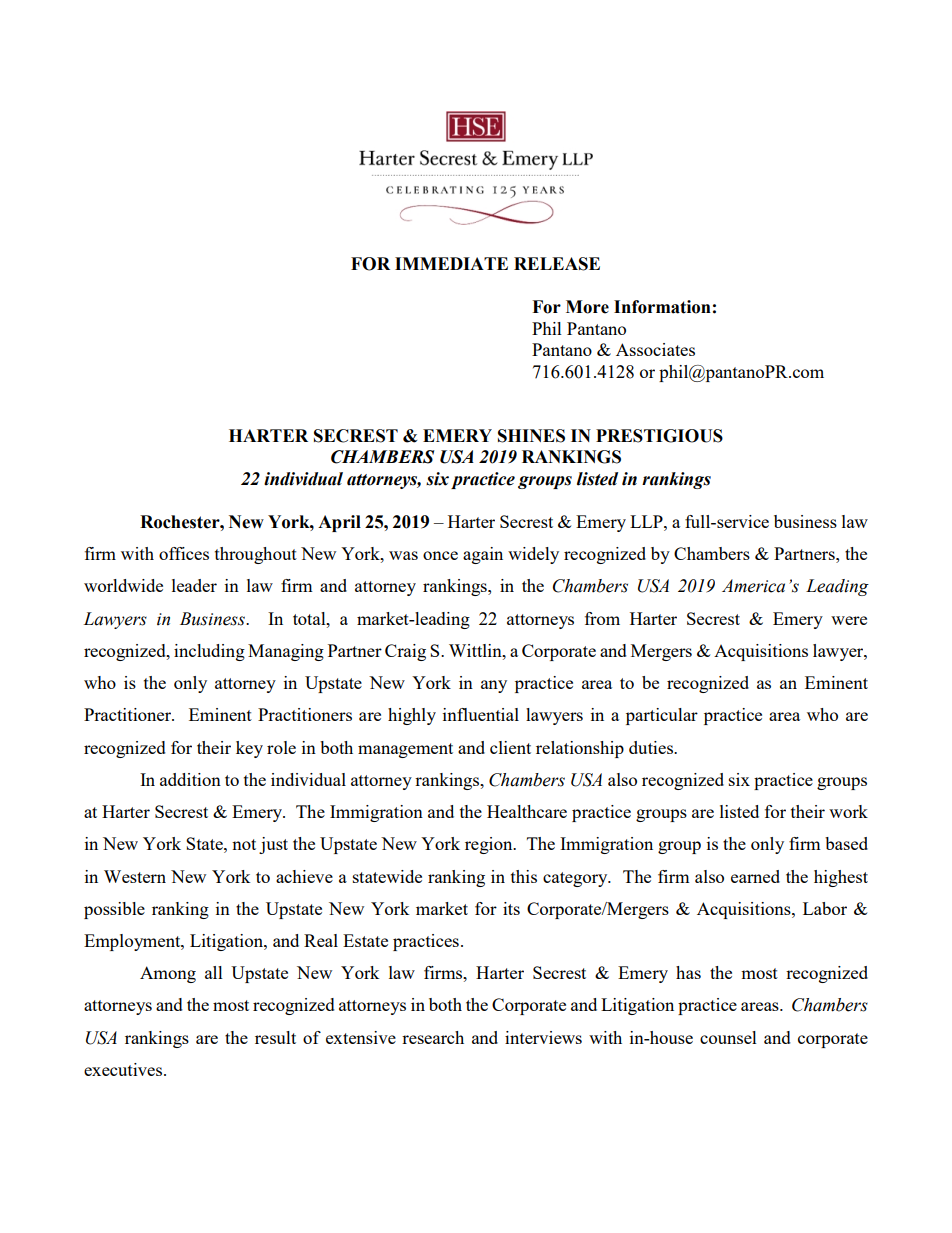  What do you see at coordinates (557, 264) in the image?
I see `RELEASE` at bounding box center [557, 264].
